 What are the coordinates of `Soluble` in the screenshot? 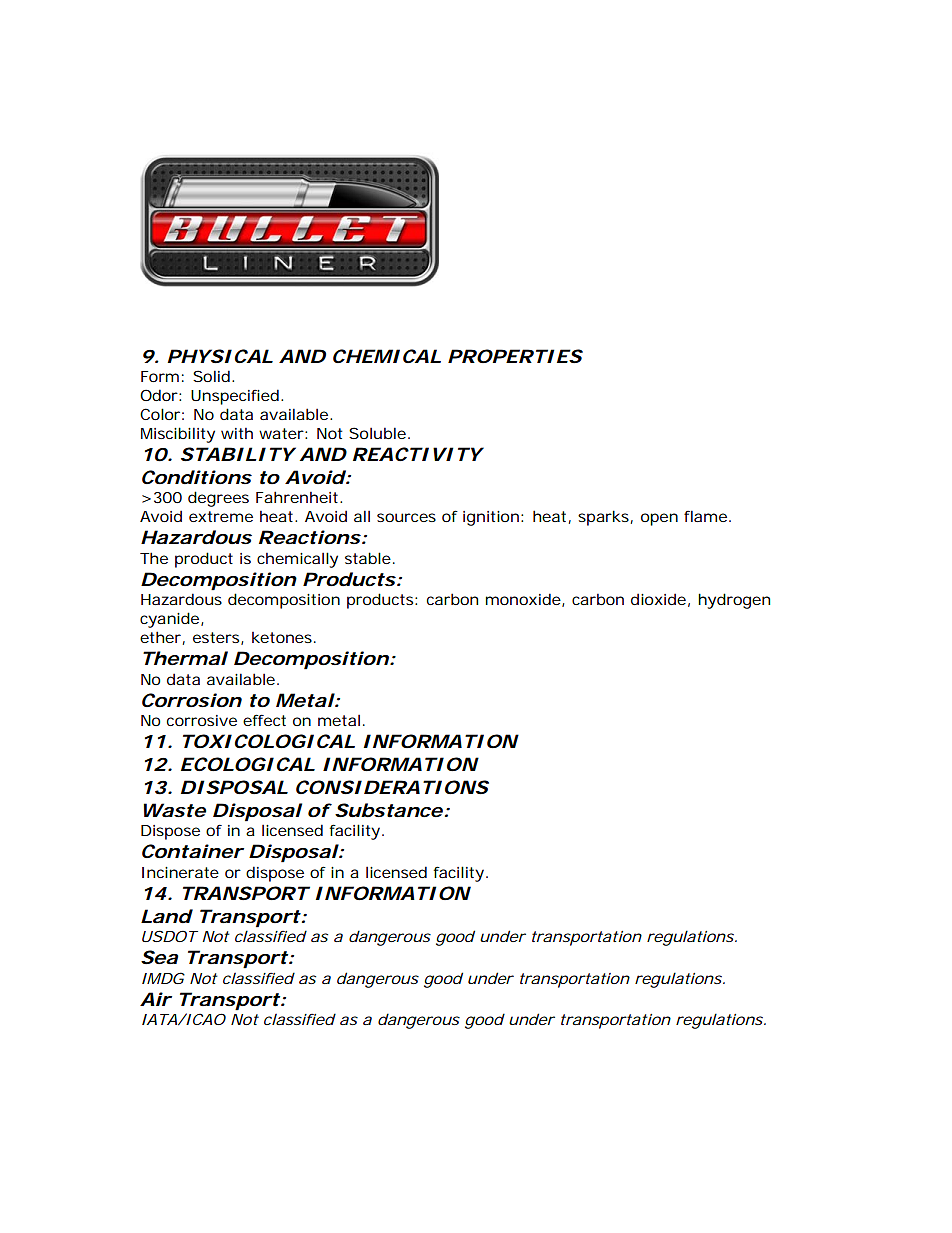 It's located at (379, 433).
